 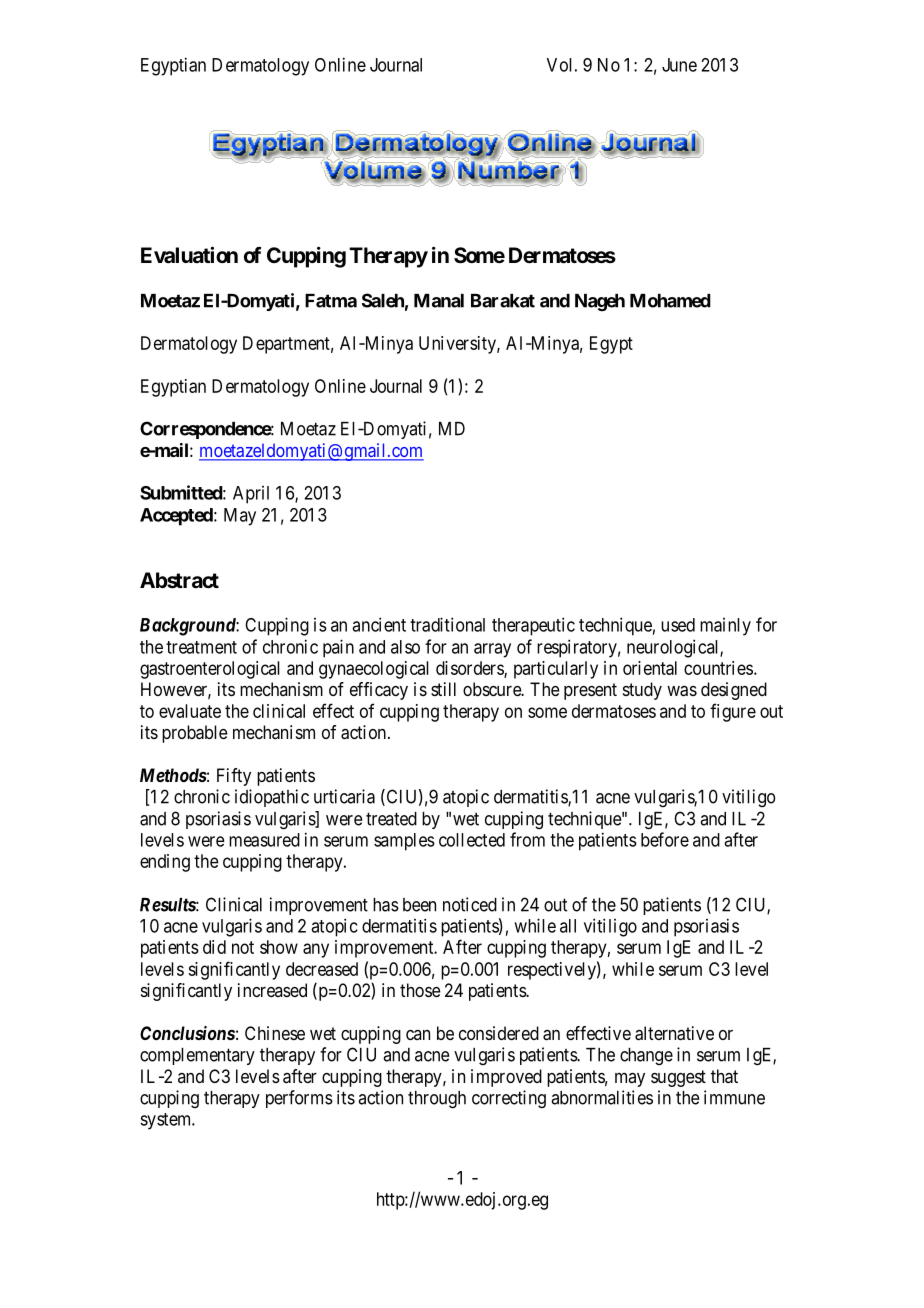 What do you see at coordinates (678, 625) in the screenshot?
I see `used` at bounding box center [678, 625].
